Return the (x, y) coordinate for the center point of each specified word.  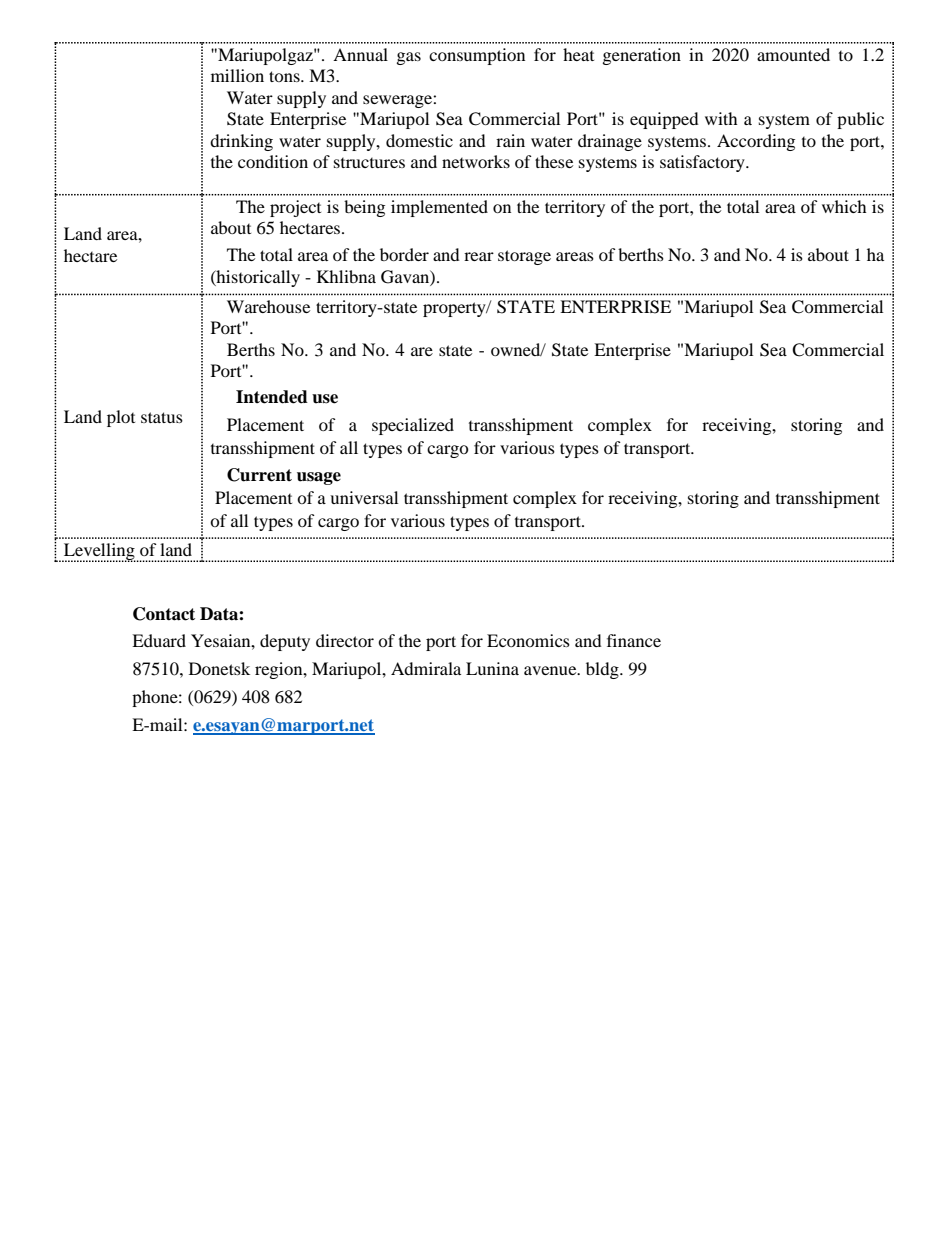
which (844, 206)
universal (364, 497)
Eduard (159, 640)
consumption (477, 56)
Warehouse (268, 306)
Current (259, 475)
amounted (793, 54)
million (237, 75)
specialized (413, 426)
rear (479, 256)
